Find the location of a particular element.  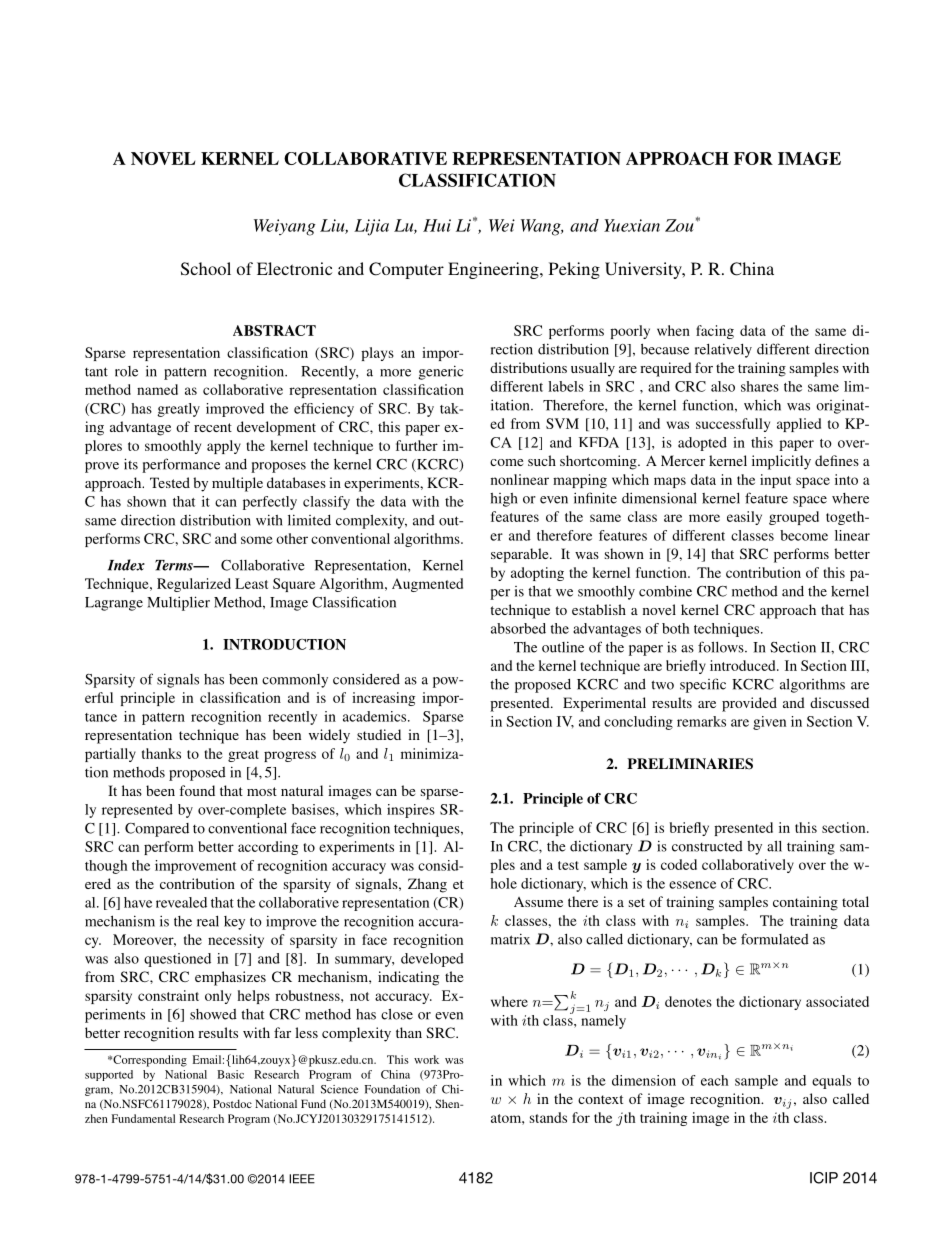

Zhang is located at coordinates (427, 885).
